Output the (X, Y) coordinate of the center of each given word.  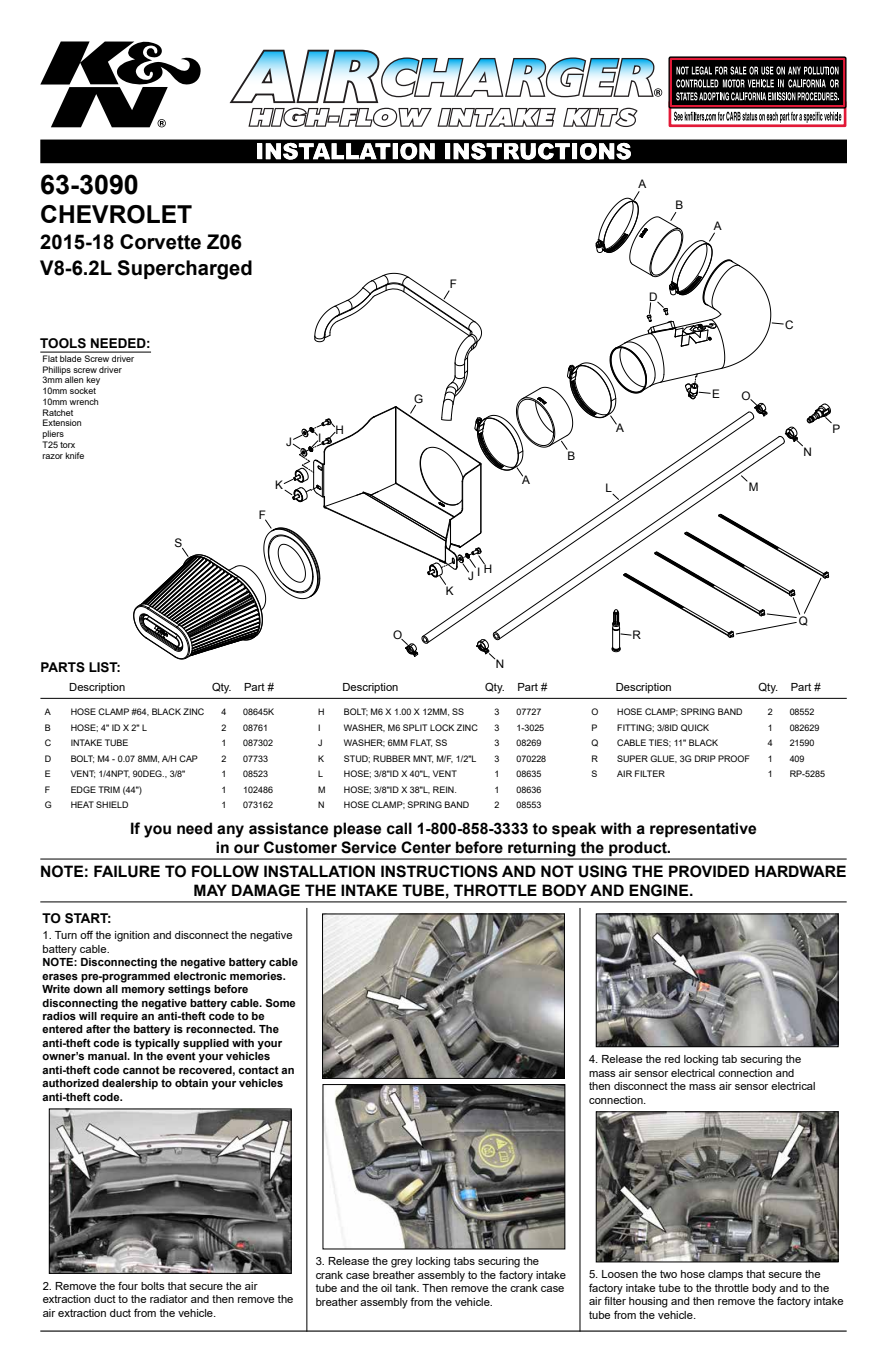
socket (83, 390)
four (128, 1286)
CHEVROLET (116, 214)
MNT (423, 759)
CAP (188, 758)
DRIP (705, 758)
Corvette (160, 242)
